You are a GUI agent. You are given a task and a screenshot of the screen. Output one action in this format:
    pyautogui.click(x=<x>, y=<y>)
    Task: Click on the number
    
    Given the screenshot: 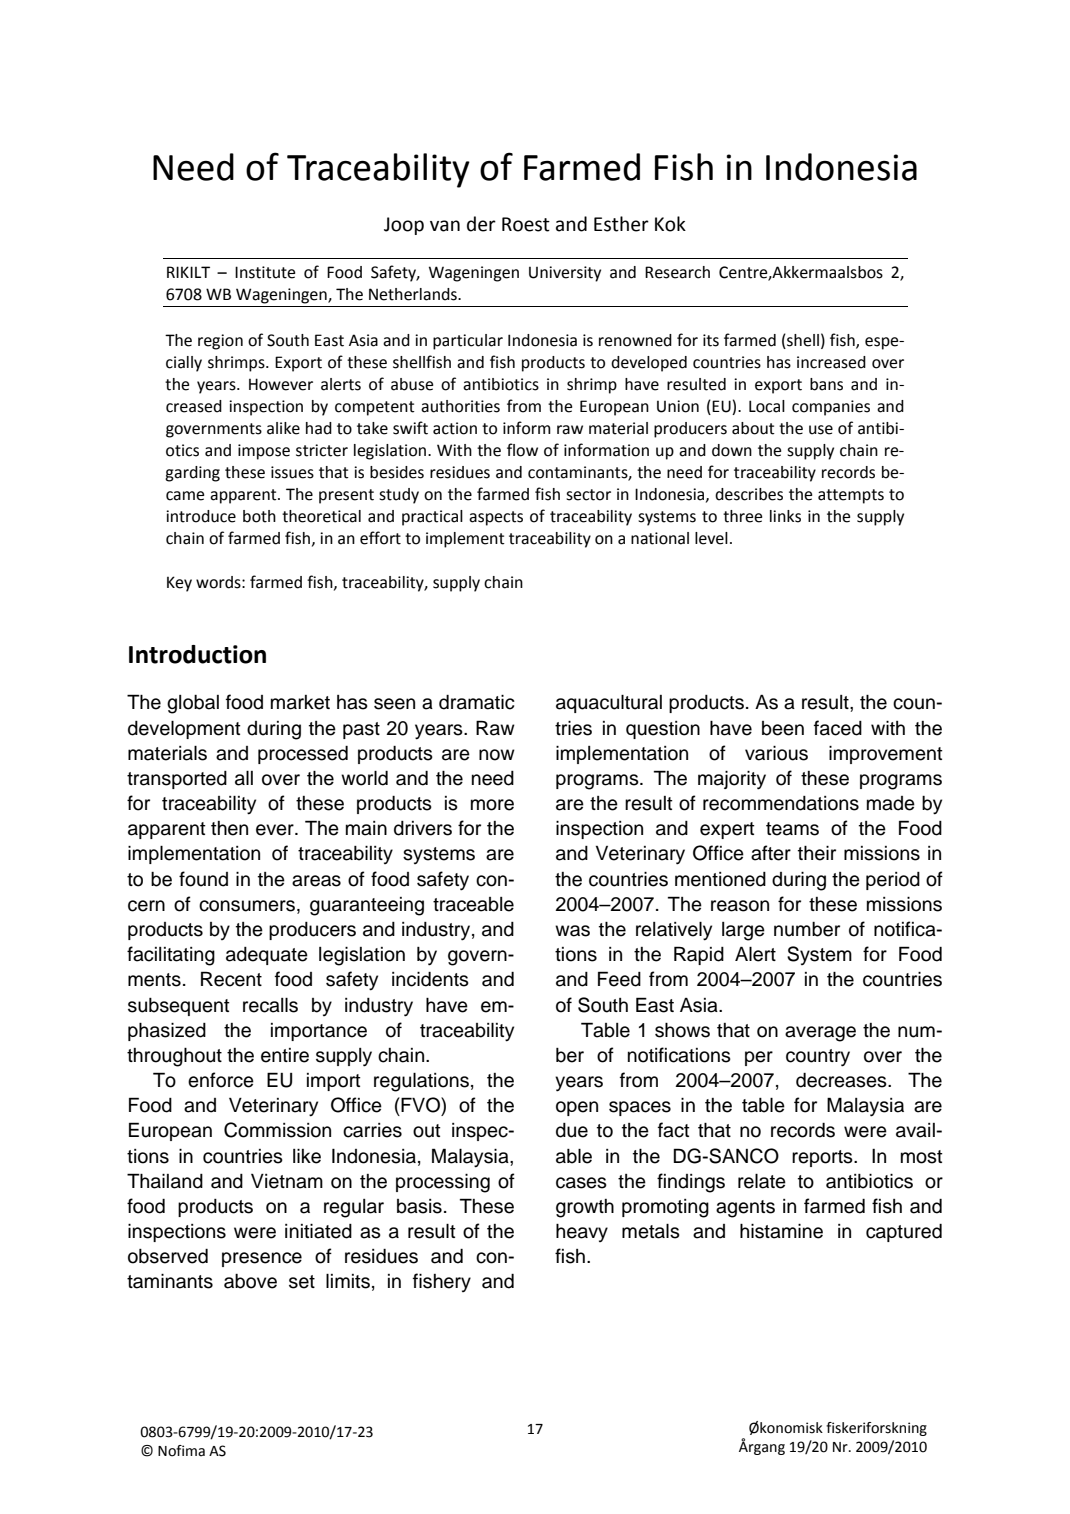 What is the action you would take?
    pyautogui.click(x=807, y=929)
